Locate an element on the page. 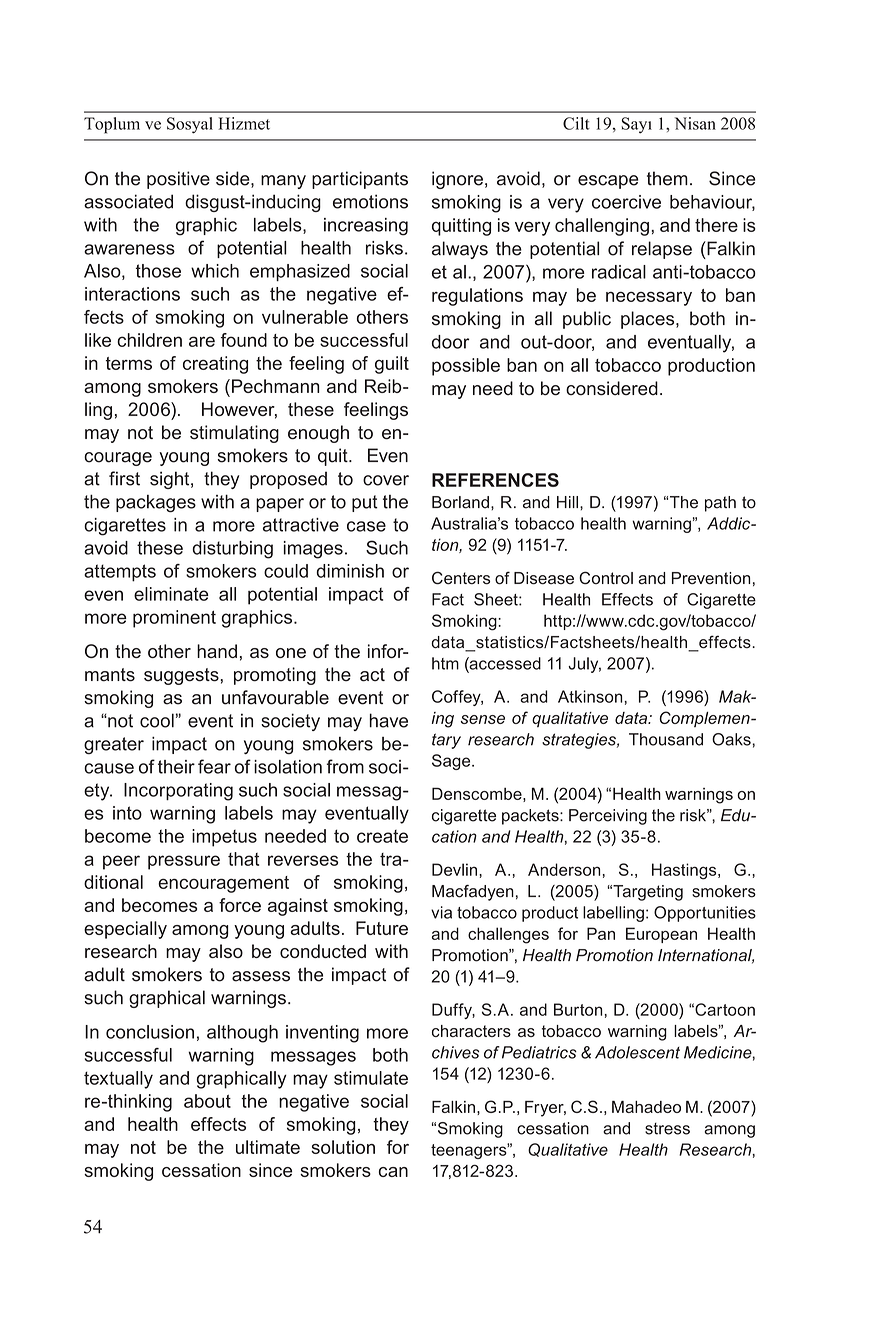  Hastings is located at coordinates (685, 871).
